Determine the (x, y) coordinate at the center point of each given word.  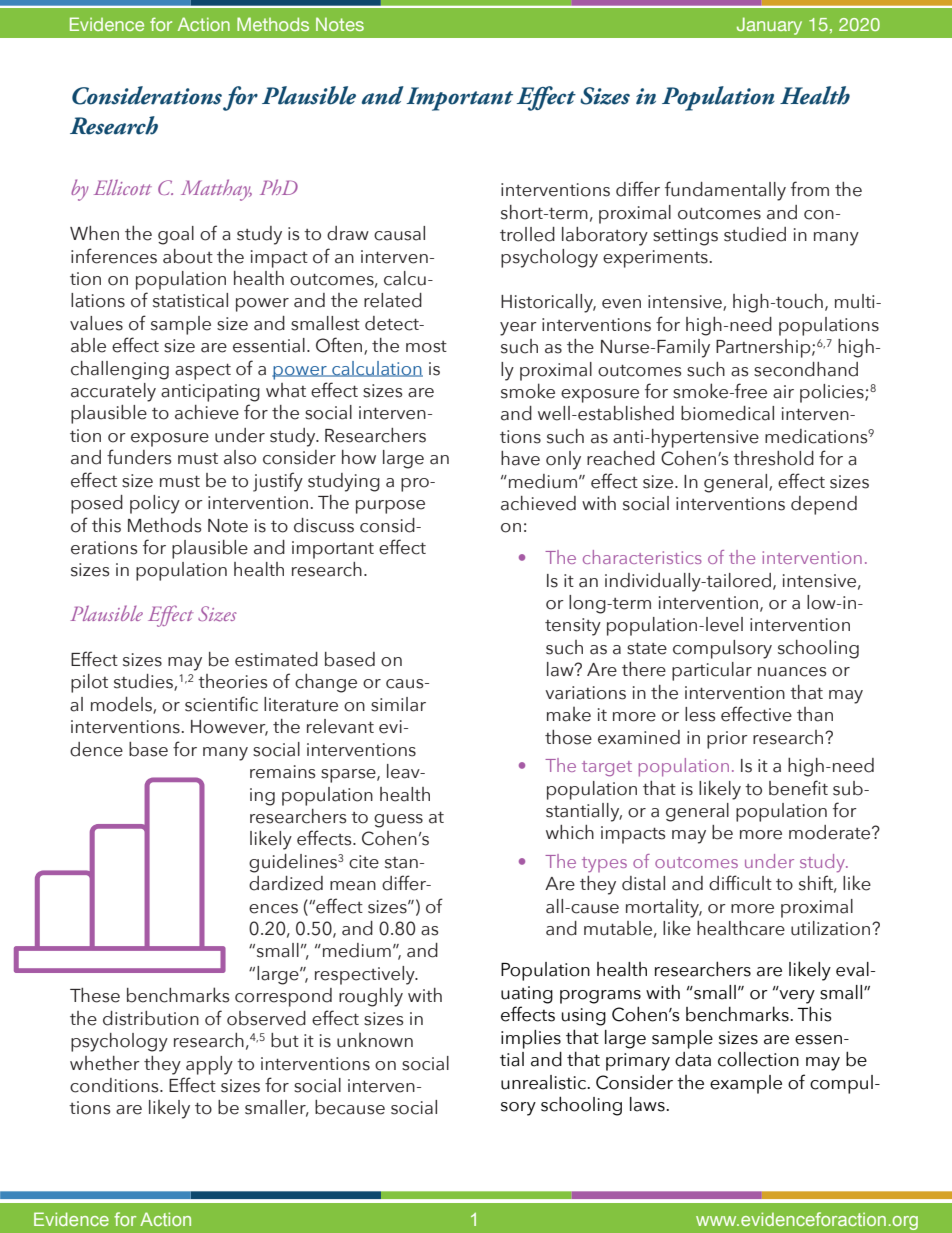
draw (348, 233)
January (769, 26)
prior (727, 740)
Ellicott (123, 187)
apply (209, 1065)
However (229, 728)
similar (398, 704)
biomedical (727, 413)
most (426, 347)
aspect (203, 372)
